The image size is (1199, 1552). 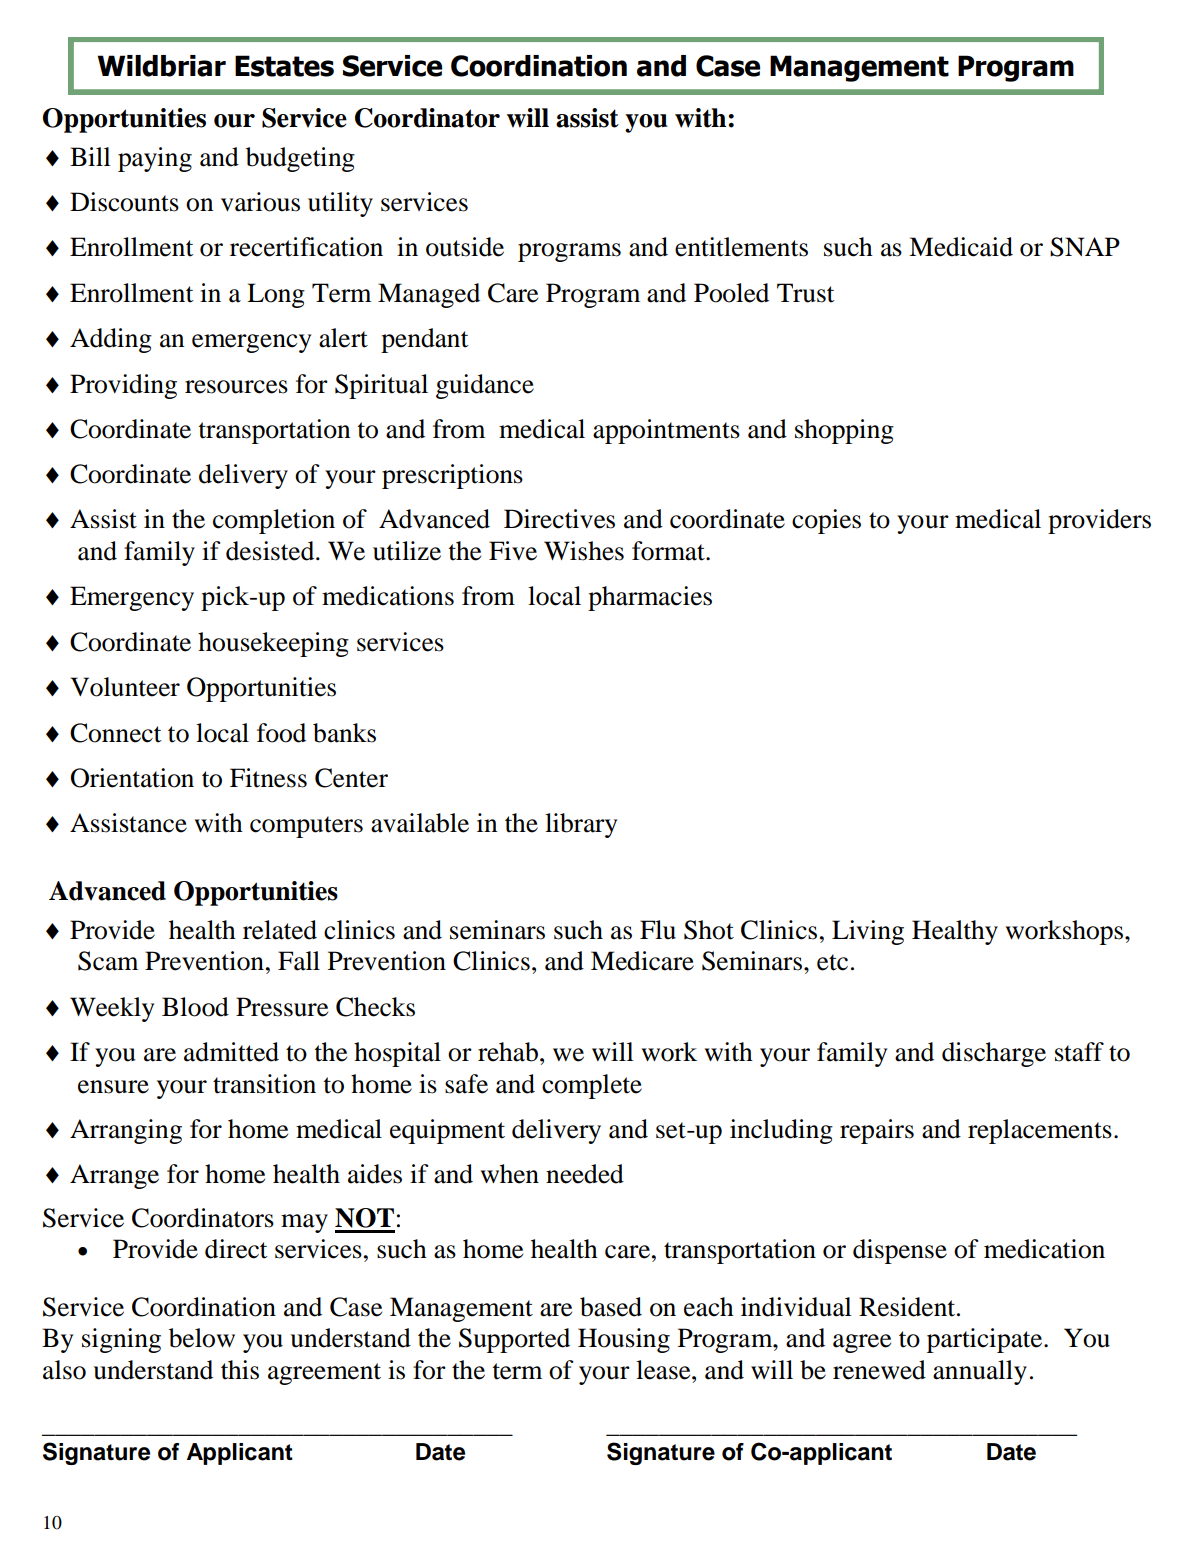 I want to click on paying, so click(x=155, y=159).
